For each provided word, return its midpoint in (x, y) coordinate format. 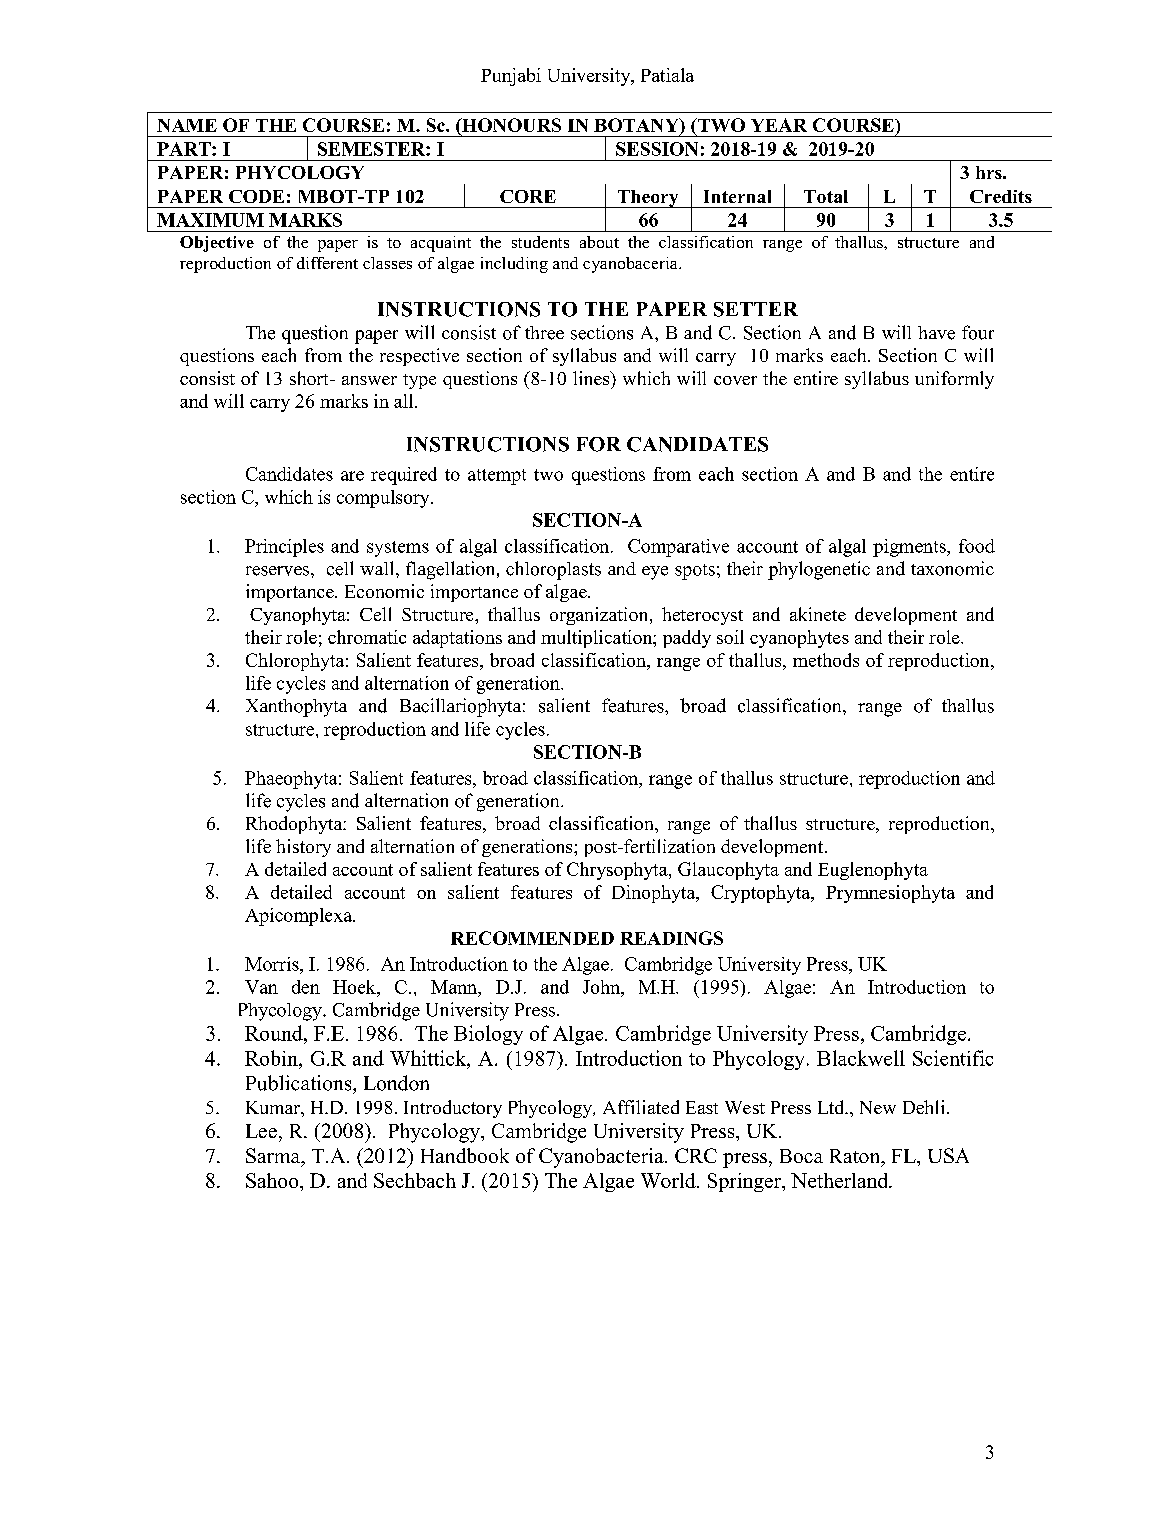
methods (826, 660)
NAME (187, 125)
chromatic (367, 637)
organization (600, 616)
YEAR (779, 125)
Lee (261, 1131)
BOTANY (637, 125)
